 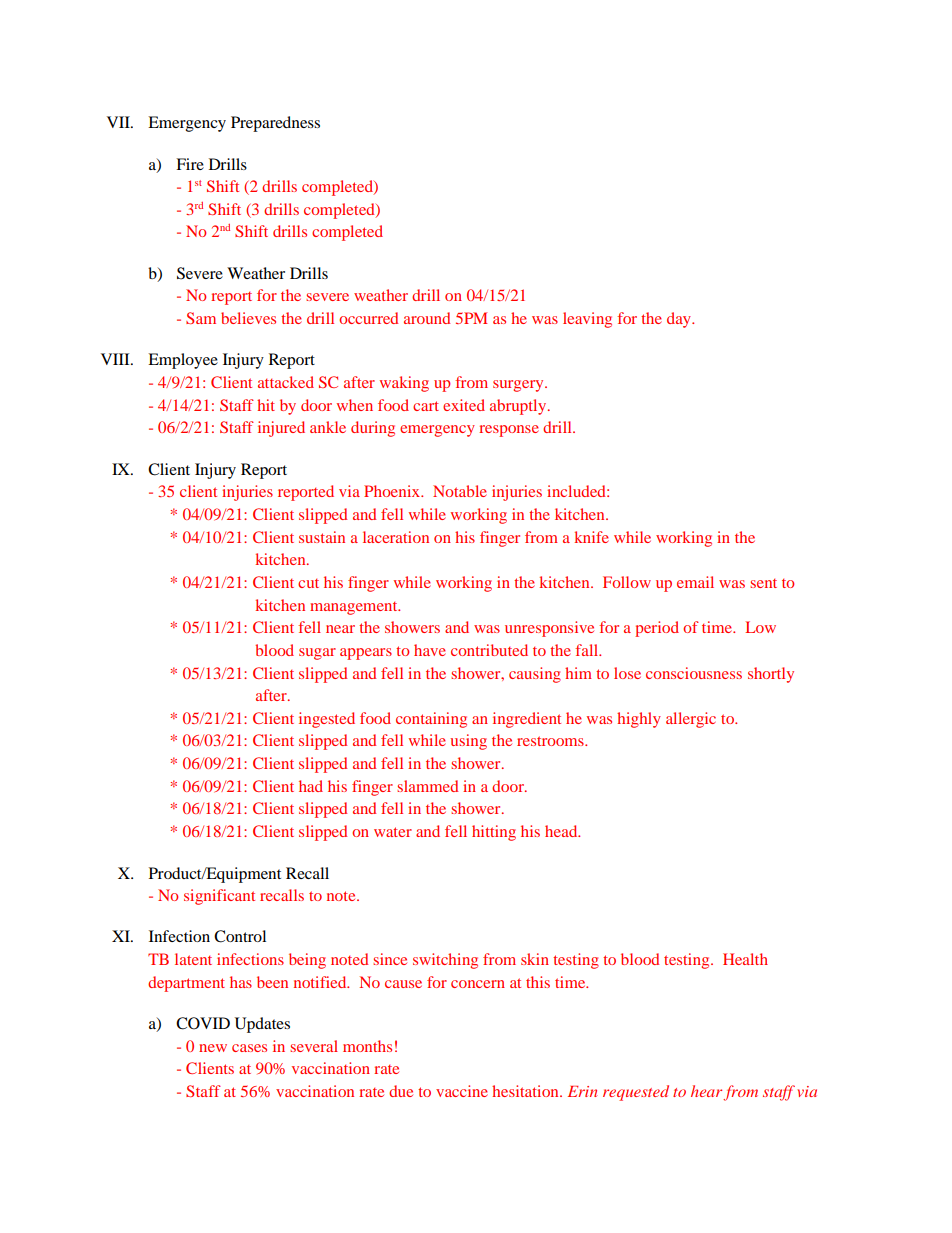 What do you see at coordinates (680, 320) in the page?
I see `day` at bounding box center [680, 320].
